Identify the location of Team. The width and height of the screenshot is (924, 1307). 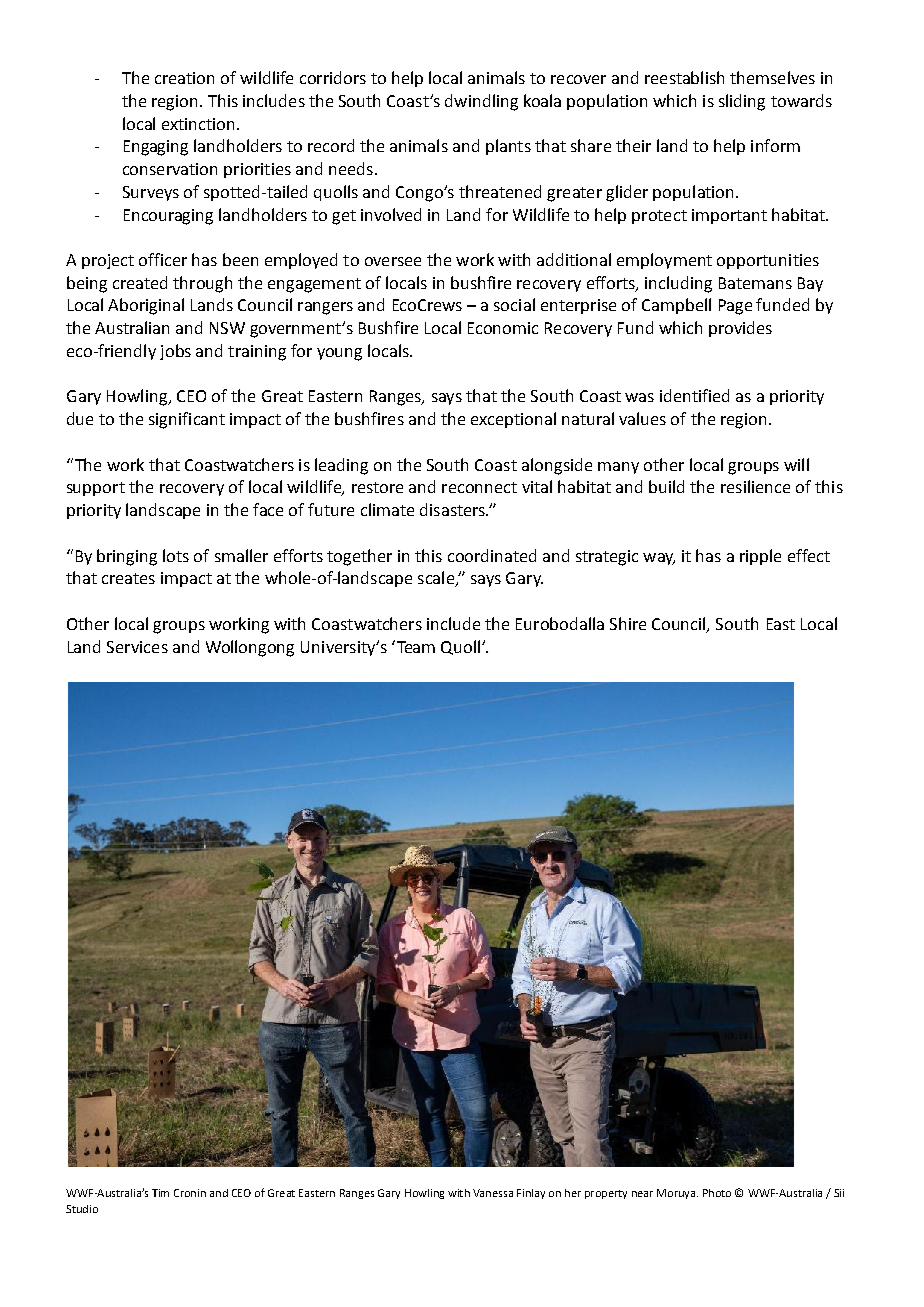
(414, 646).
